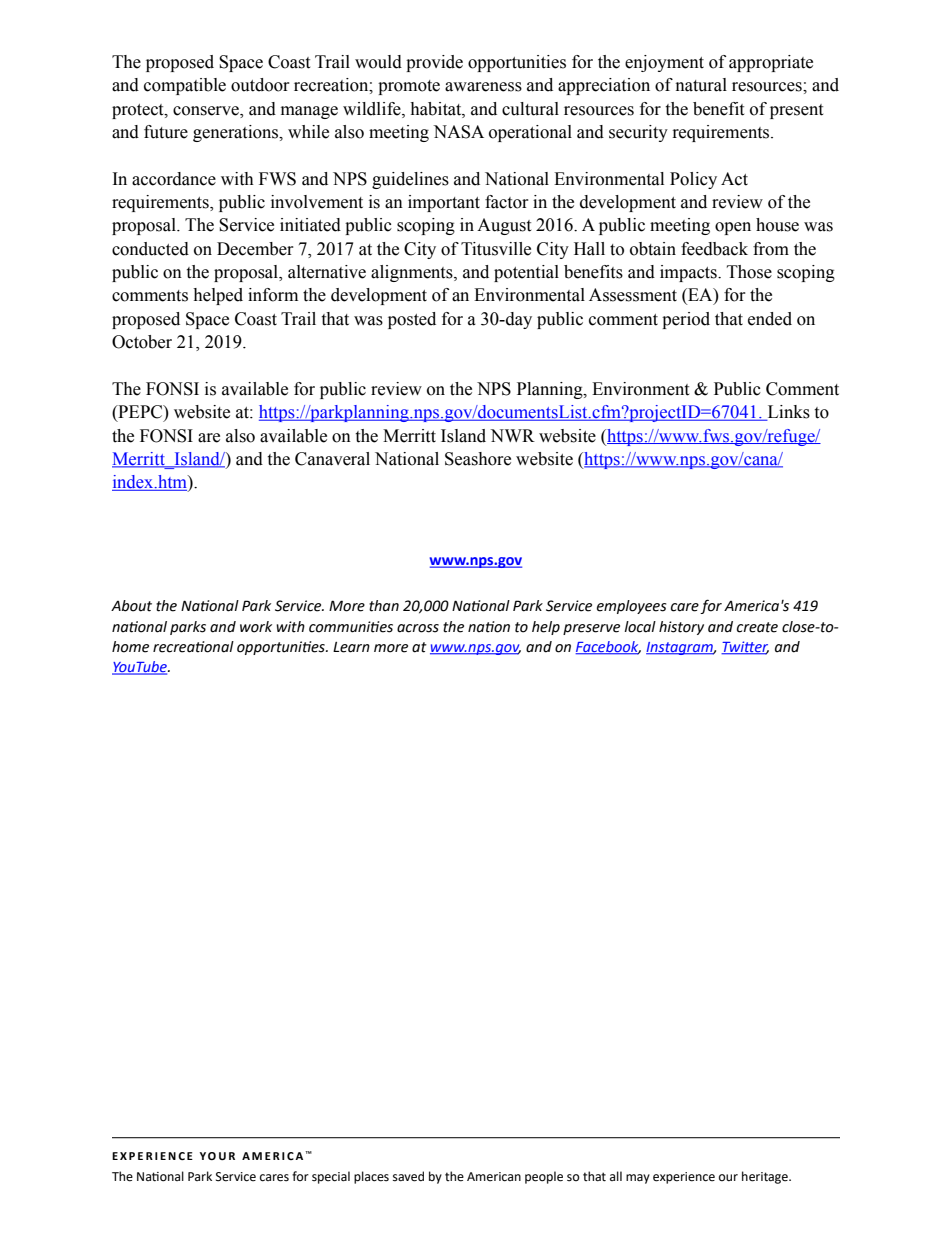  What do you see at coordinates (331, 1177) in the page?
I see `special` at bounding box center [331, 1177].
